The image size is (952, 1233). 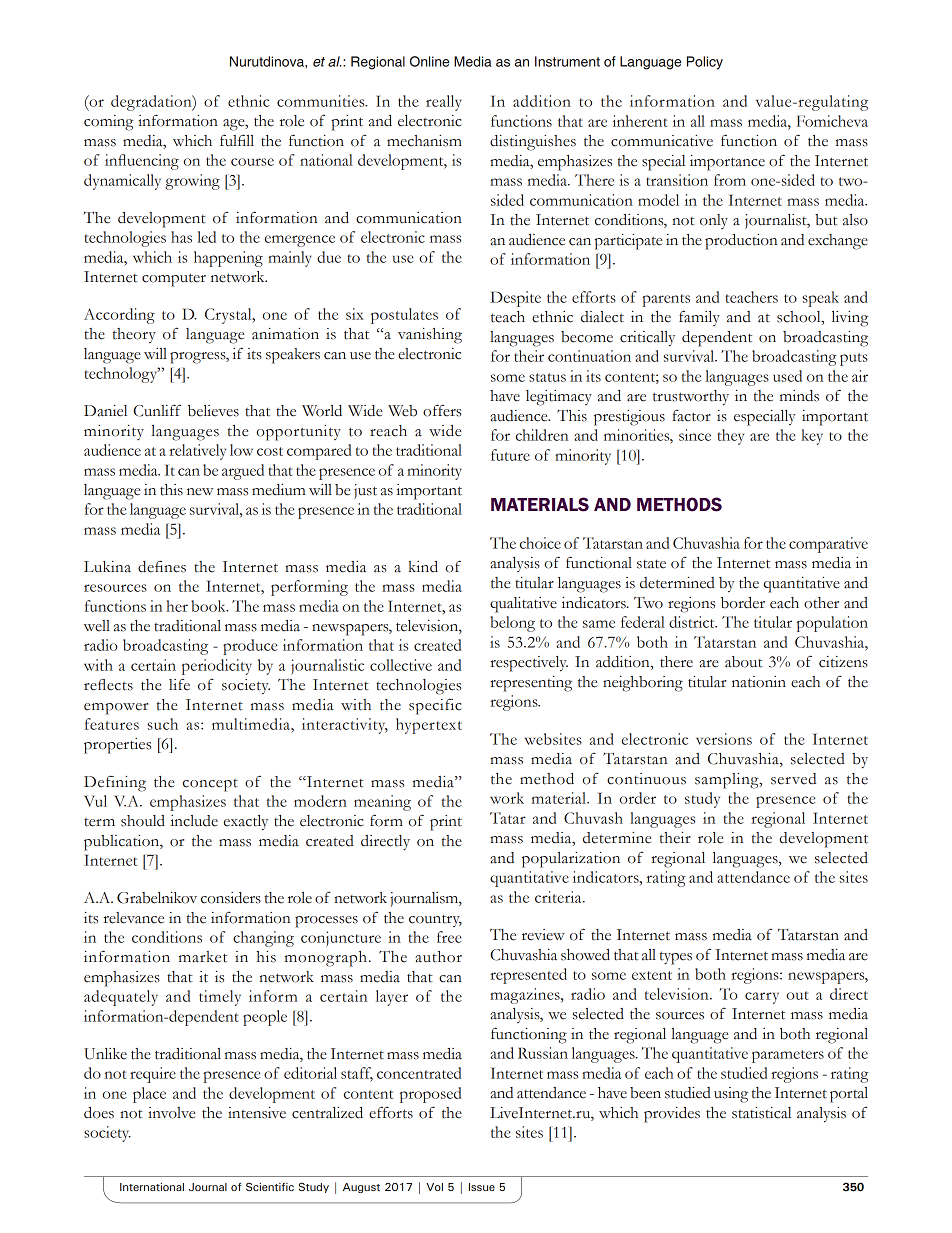 I want to click on book, so click(x=209, y=606).
